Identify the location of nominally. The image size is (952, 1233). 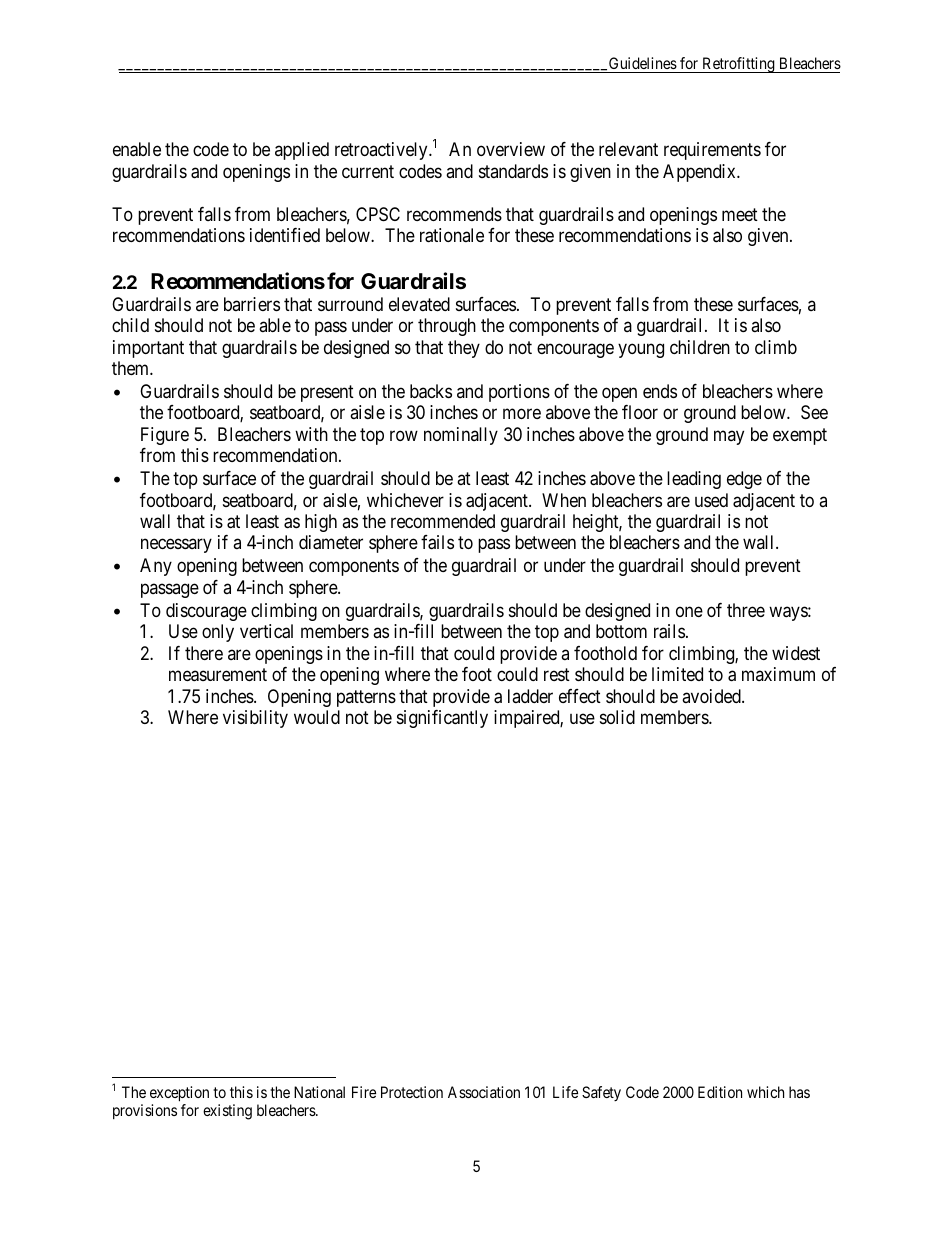
(461, 436).
